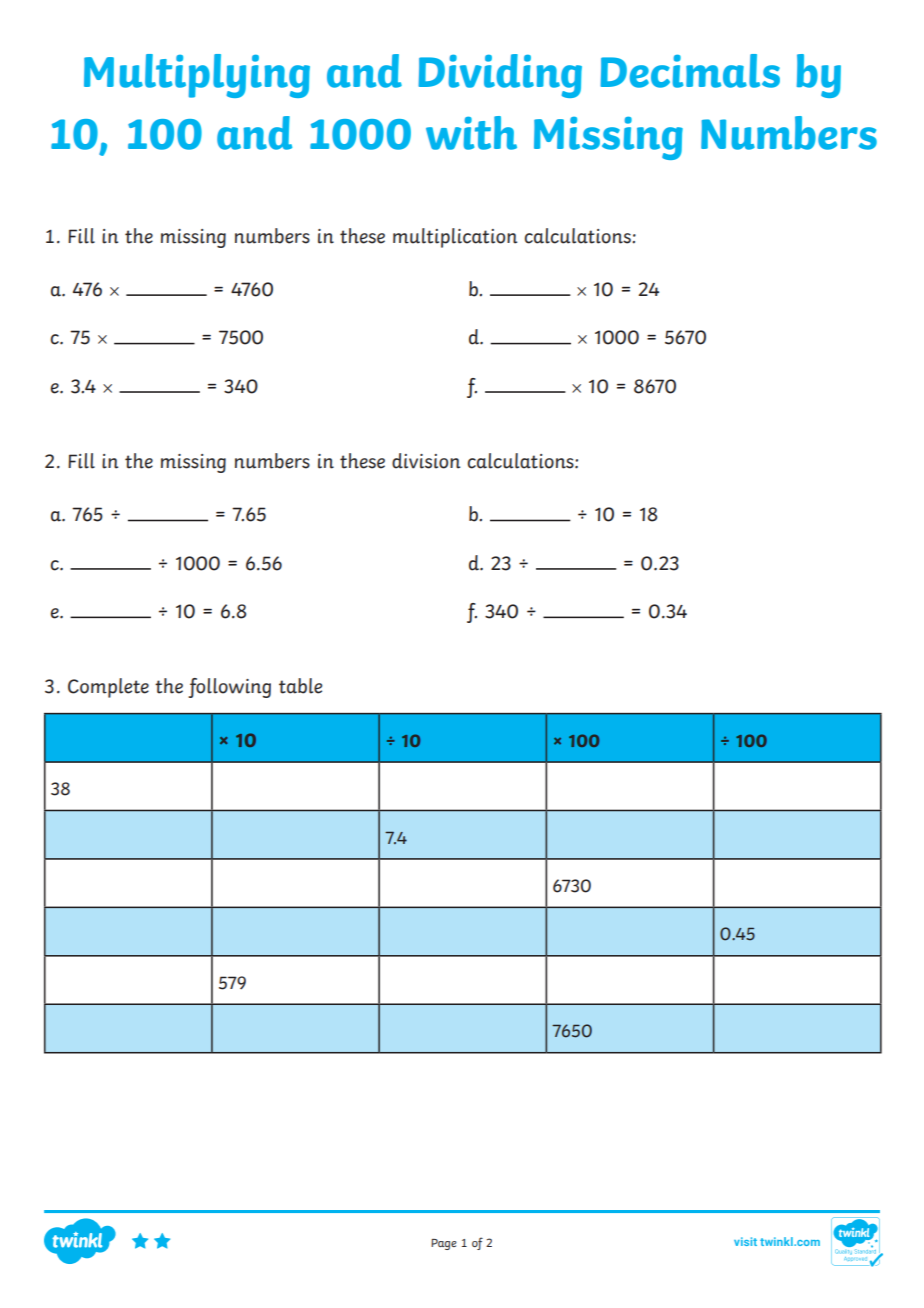  I want to click on Complete, so click(108, 688).
